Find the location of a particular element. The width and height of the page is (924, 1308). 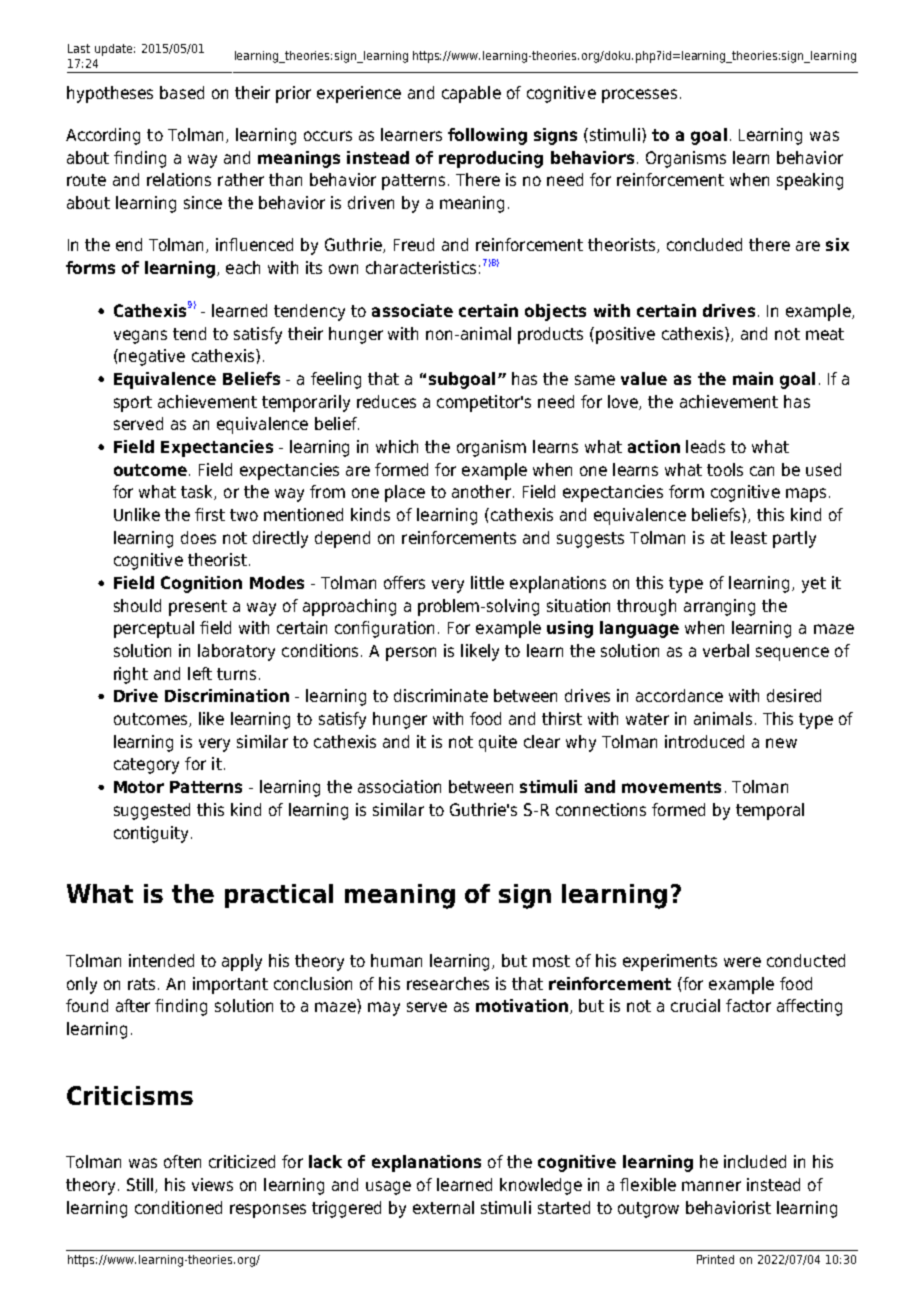

capable is located at coordinates (471, 94).
